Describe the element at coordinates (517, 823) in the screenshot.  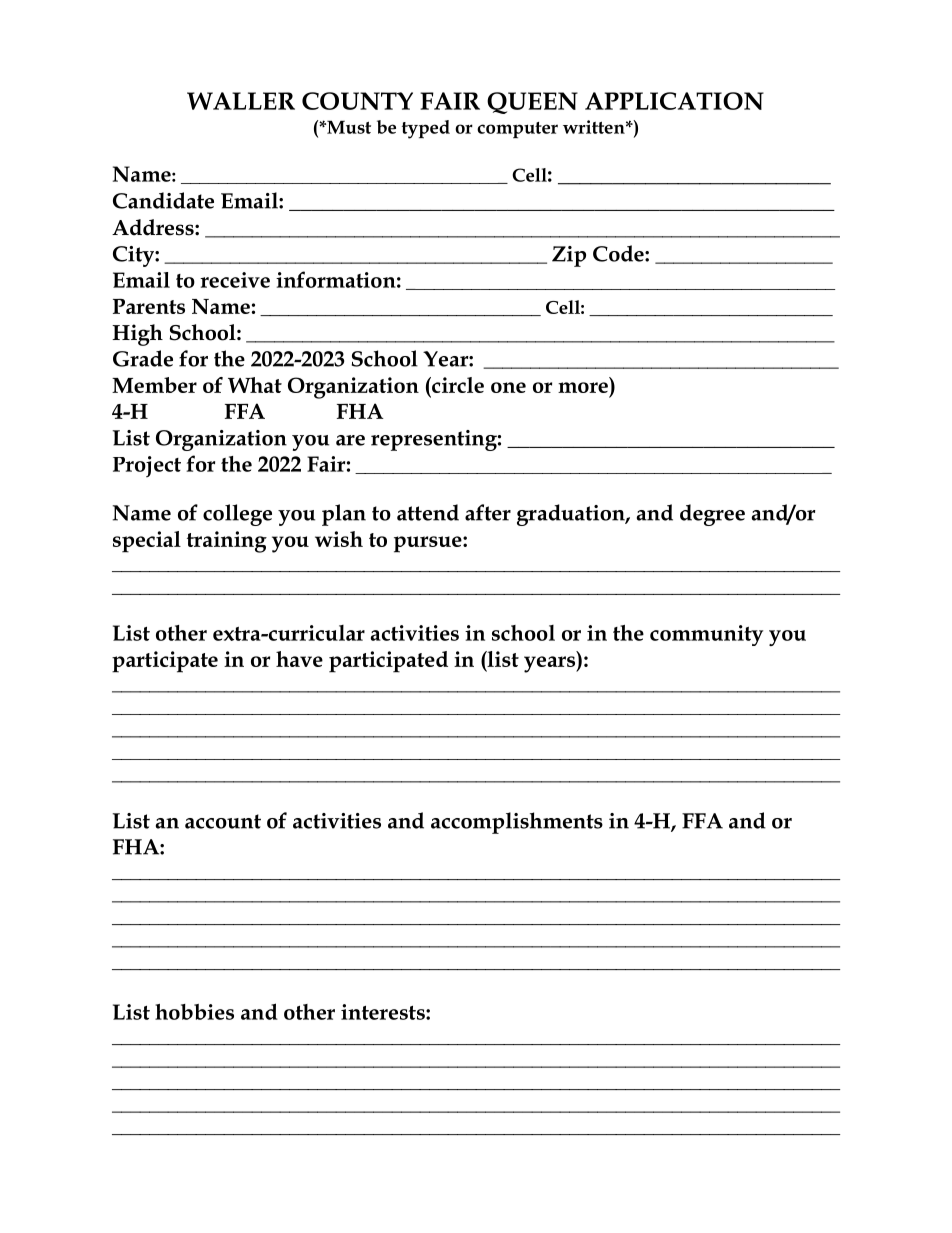
I see `accomplishments` at that location.
